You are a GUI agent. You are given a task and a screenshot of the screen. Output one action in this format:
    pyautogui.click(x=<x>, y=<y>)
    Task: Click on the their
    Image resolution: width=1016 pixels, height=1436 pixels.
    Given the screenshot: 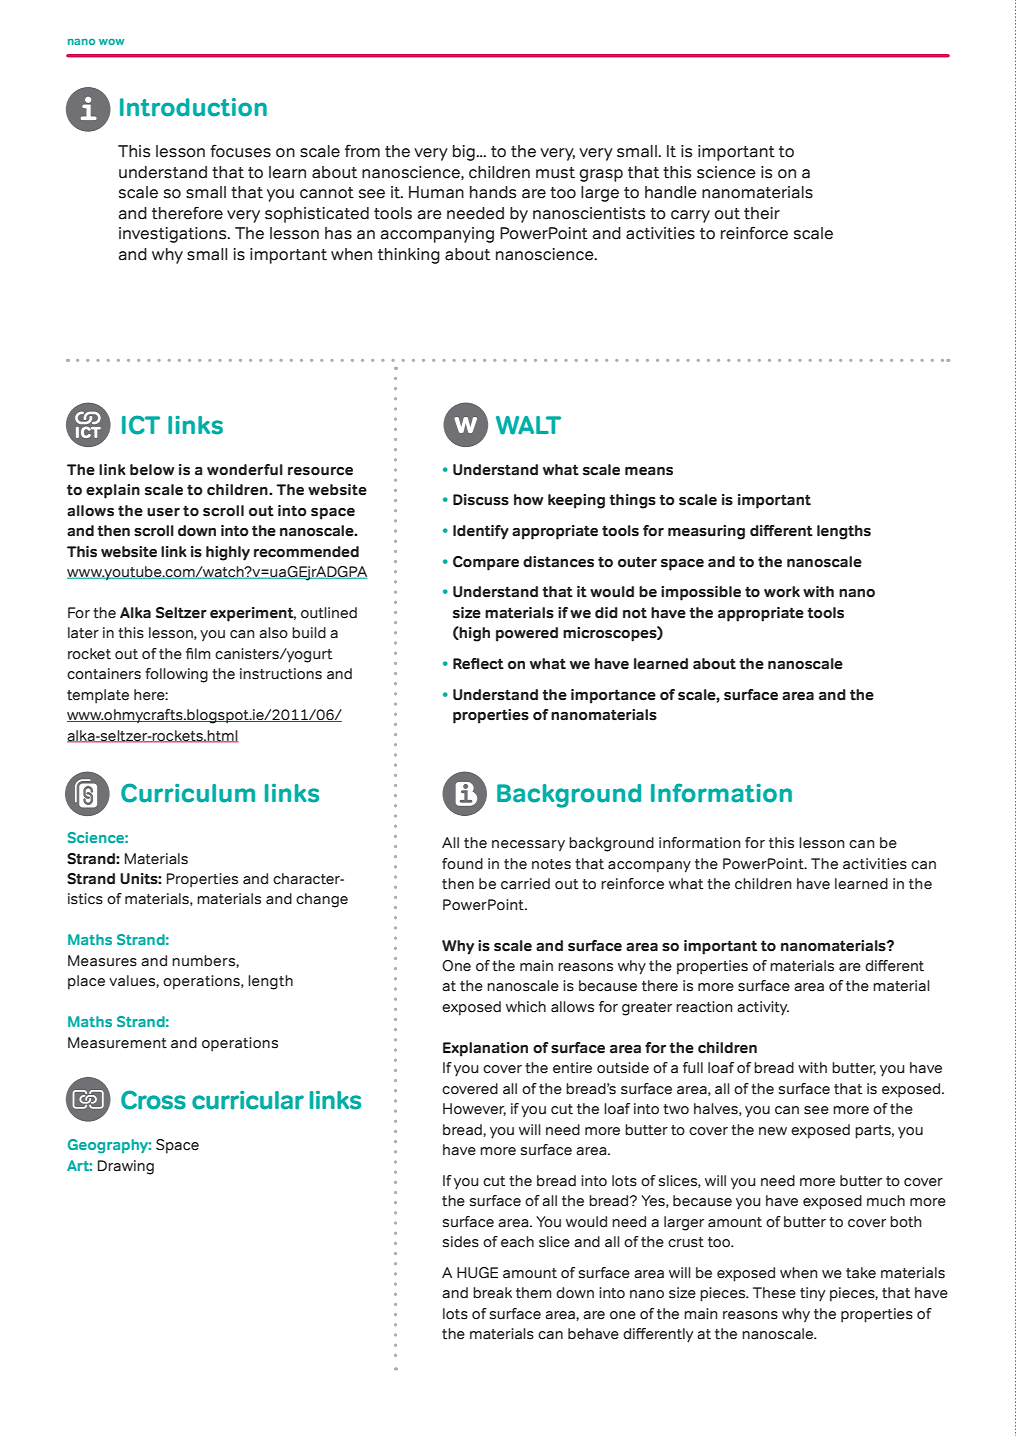 What is the action you would take?
    pyautogui.click(x=762, y=213)
